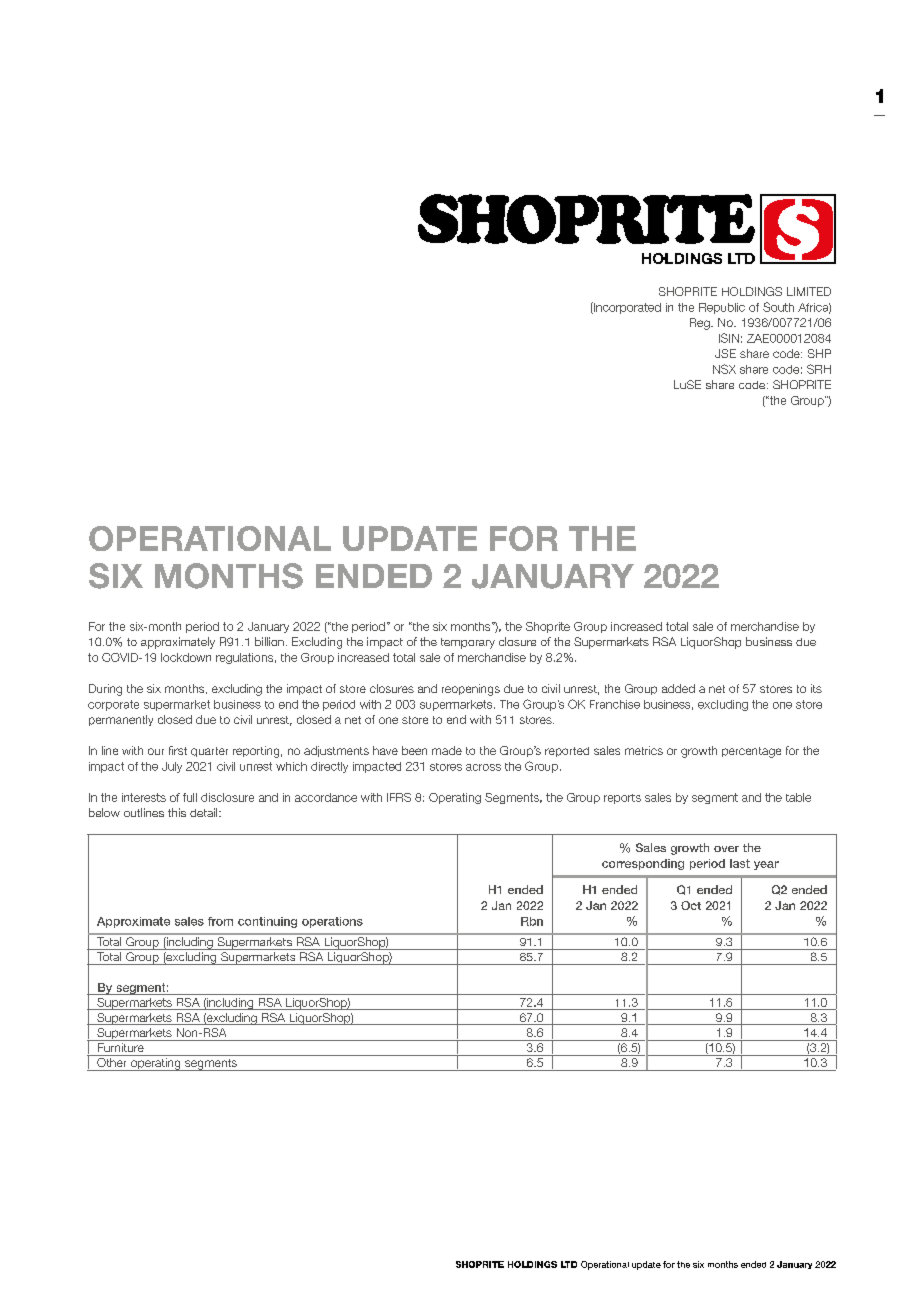 The height and width of the screenshot is (1308, 924). What do you see at coordinates (483, 767) in the screenshot?
I see `across` at bounding box center [483, 767].
